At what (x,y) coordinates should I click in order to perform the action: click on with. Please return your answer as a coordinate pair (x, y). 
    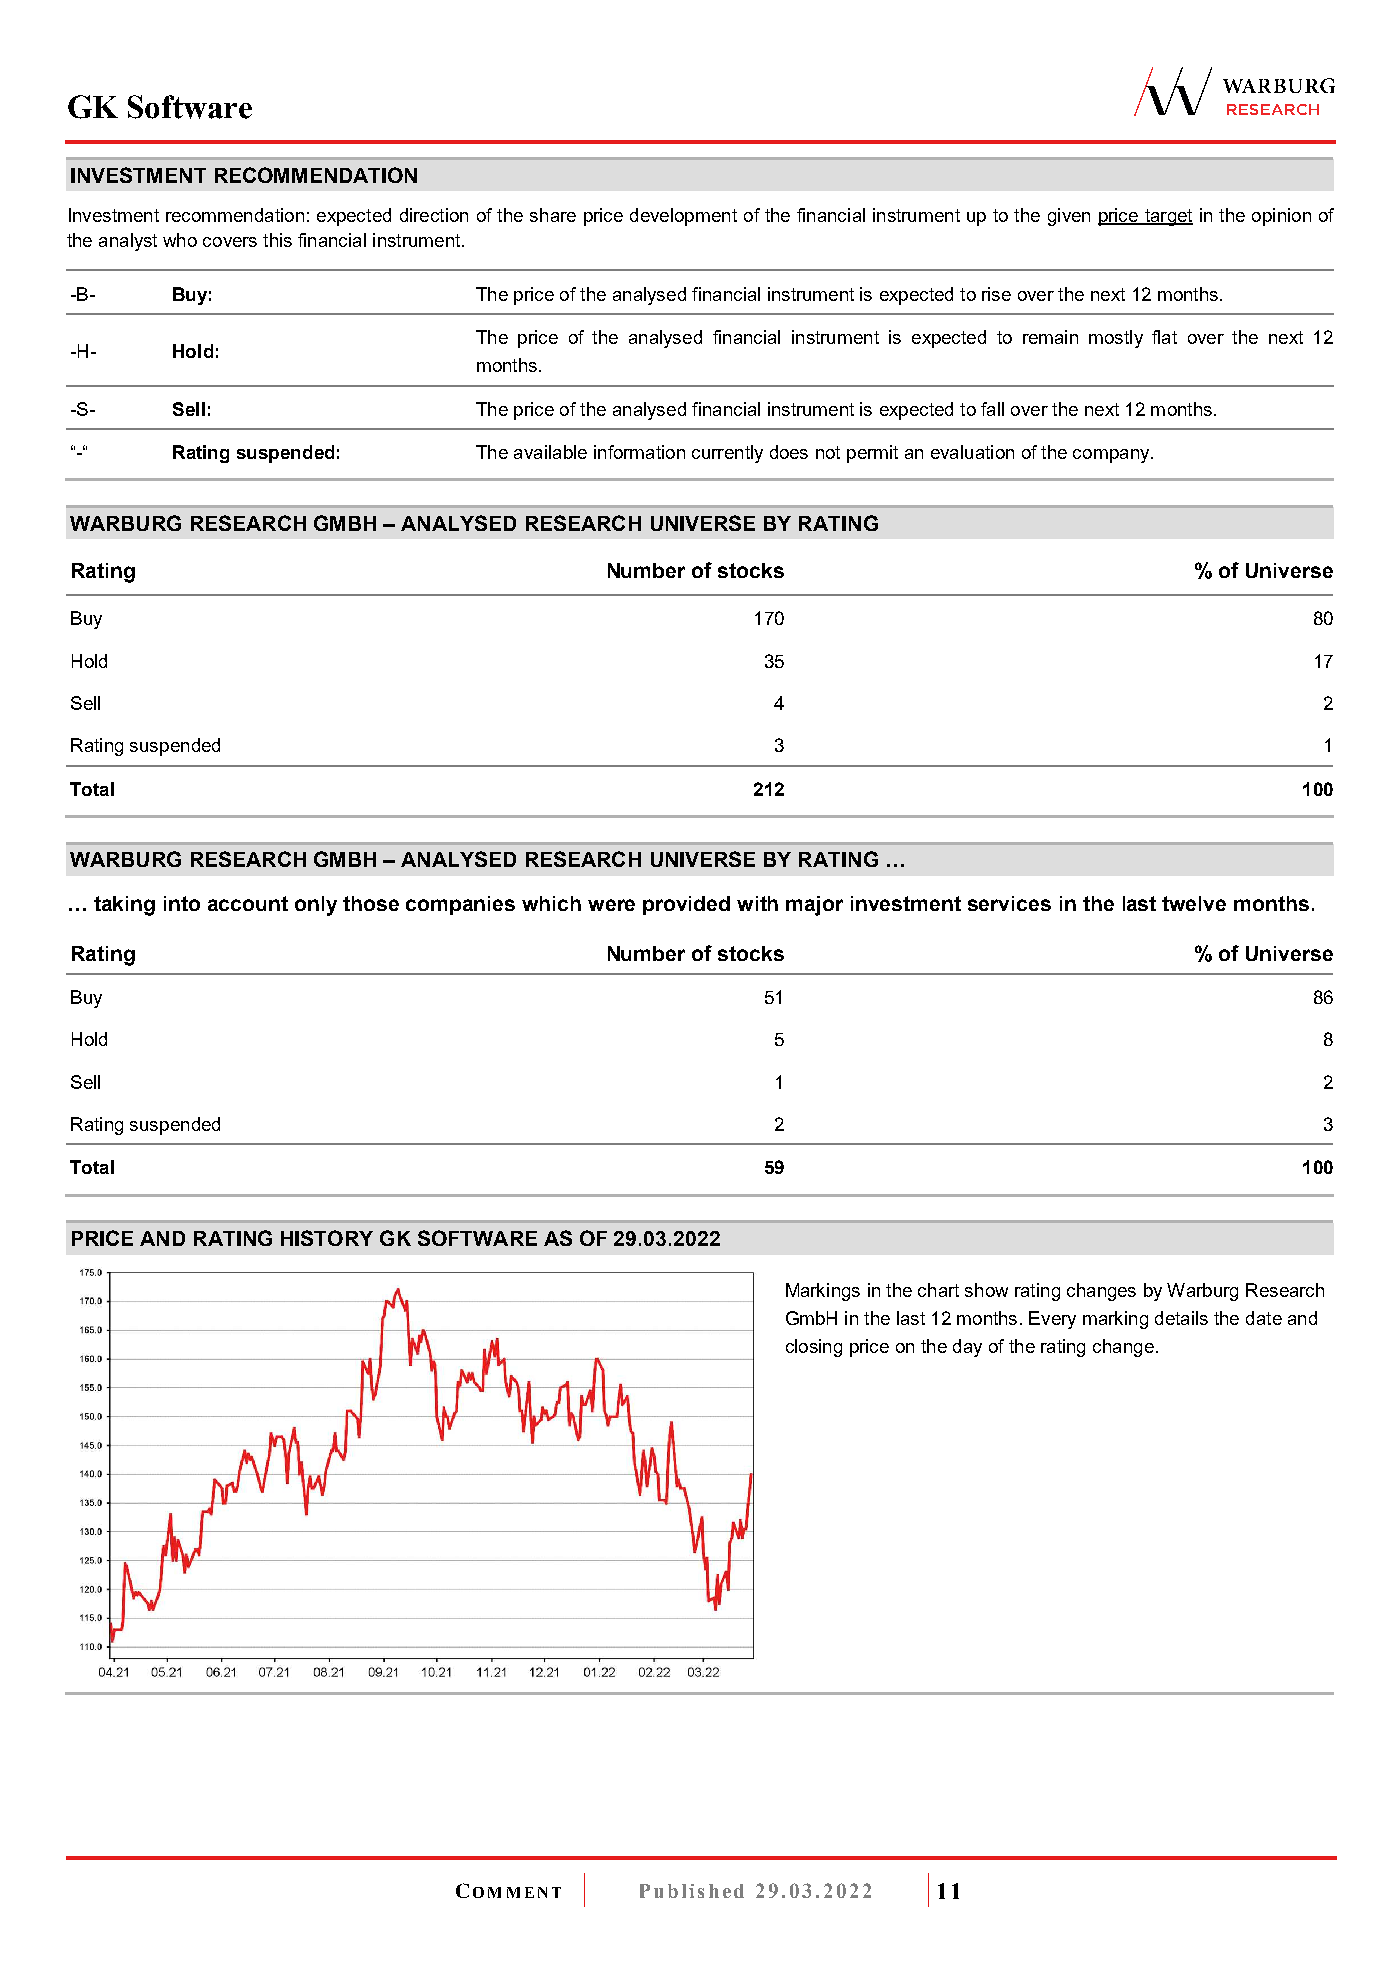
    Looking at the image, I should click on (757, 903).
